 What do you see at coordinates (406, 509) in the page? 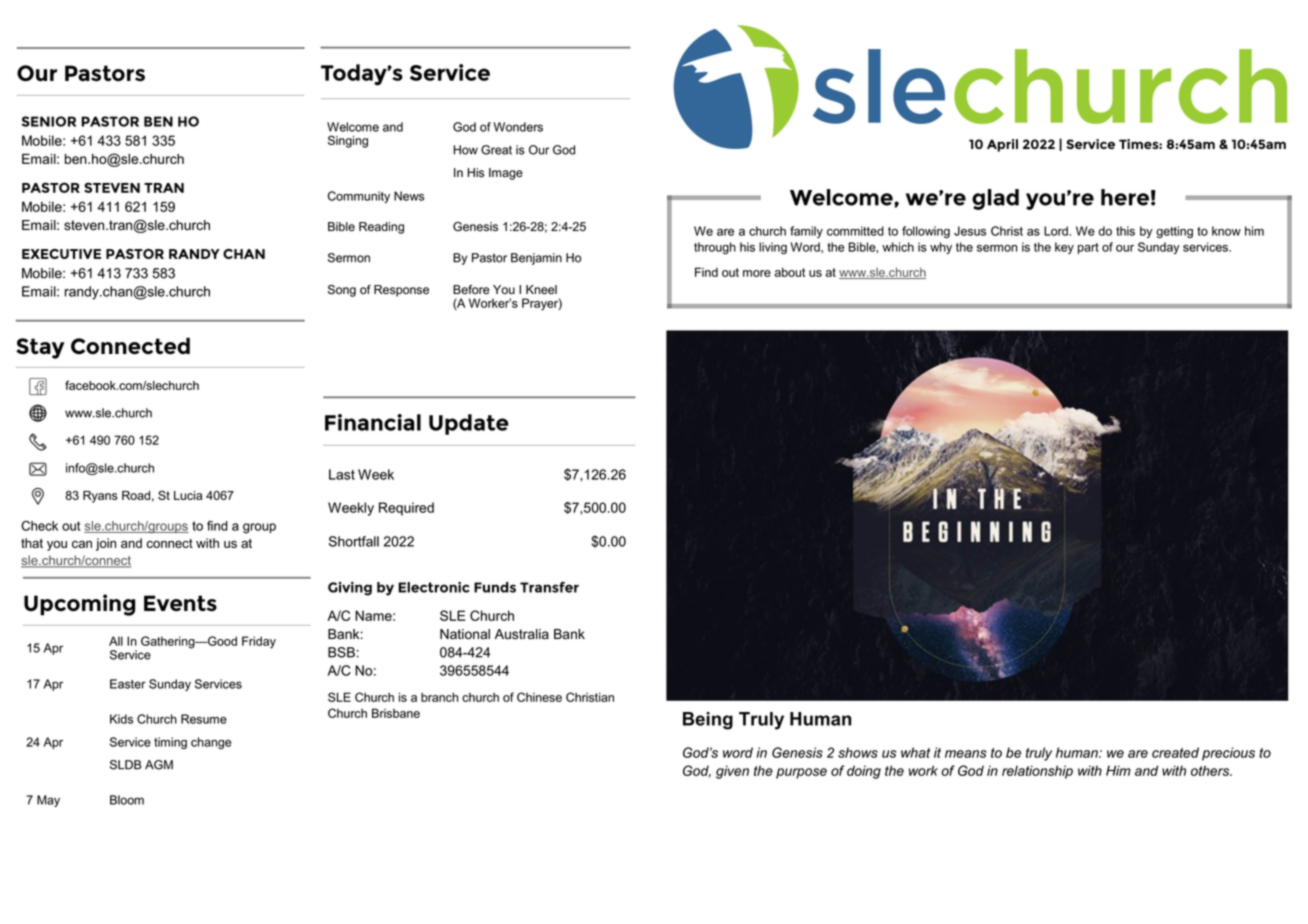
I see `Required` at bounding box center [406, 509].
